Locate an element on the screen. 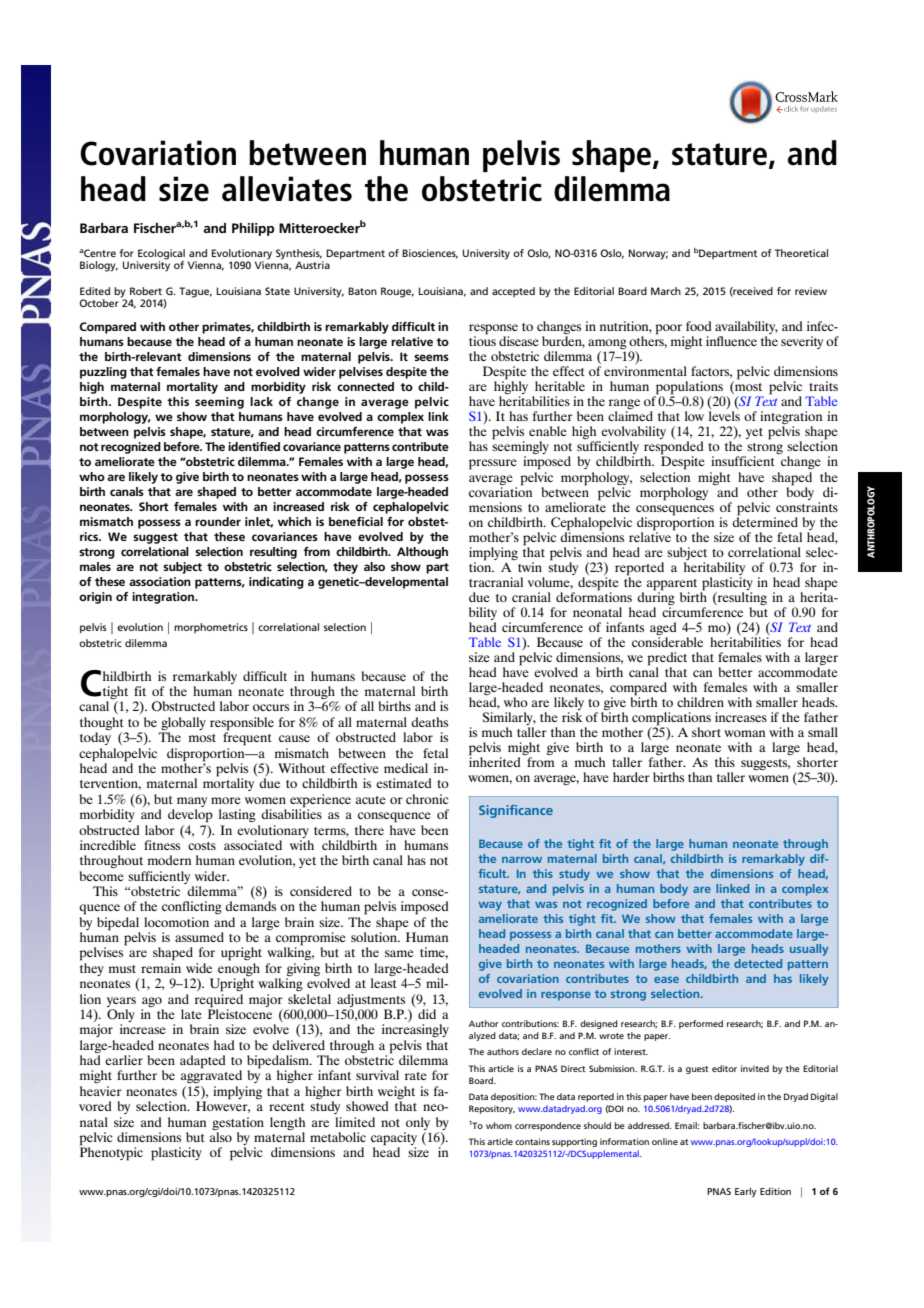  whom is located at coordinates (499, 1125).
